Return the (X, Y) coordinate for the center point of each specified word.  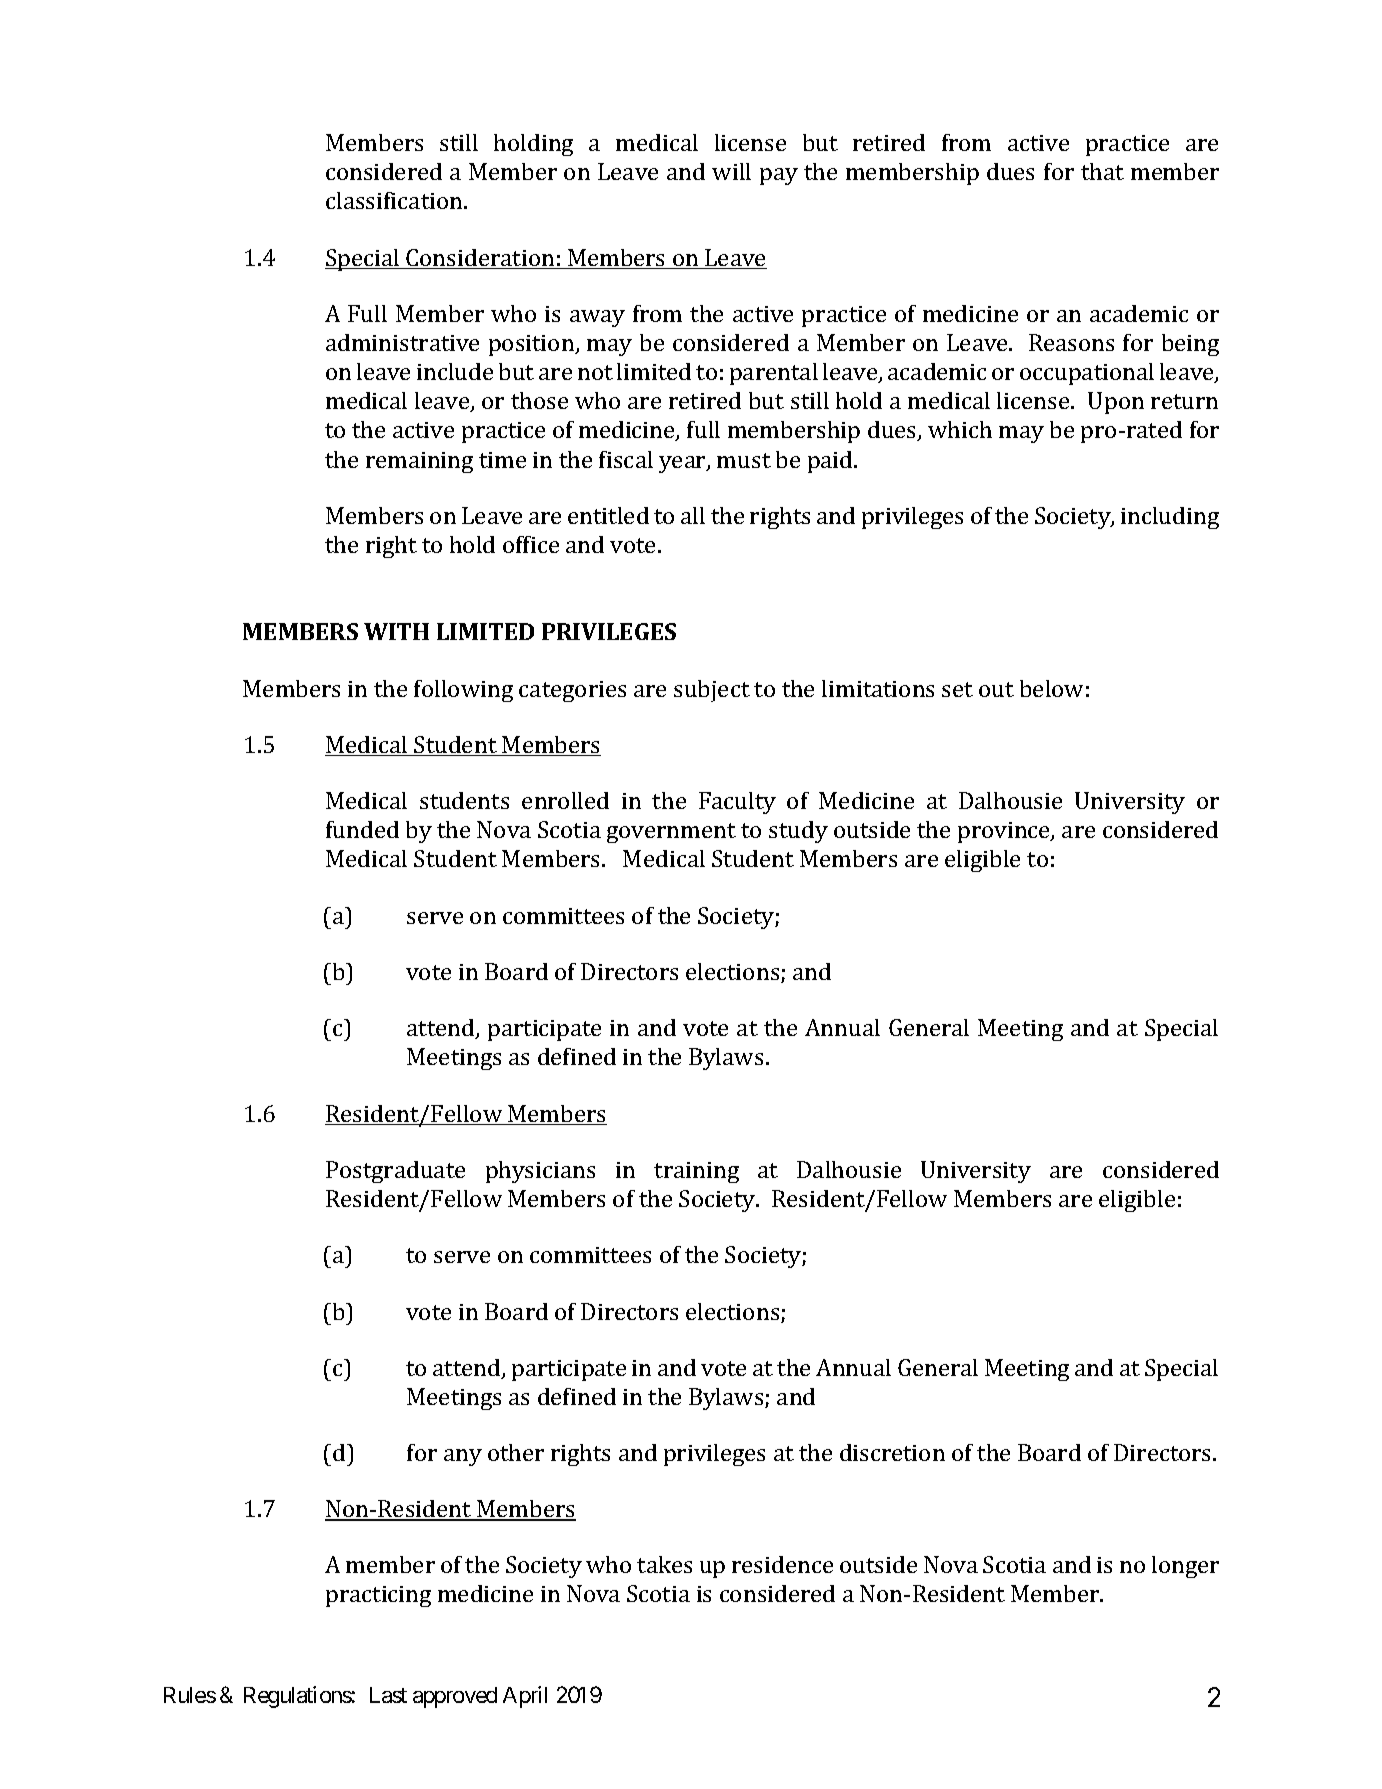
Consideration (481, 259)
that (1102, 171)
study (798, 832)
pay (779, 176)
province (1005, 832)
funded (362, 829)
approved (455, 1697)
